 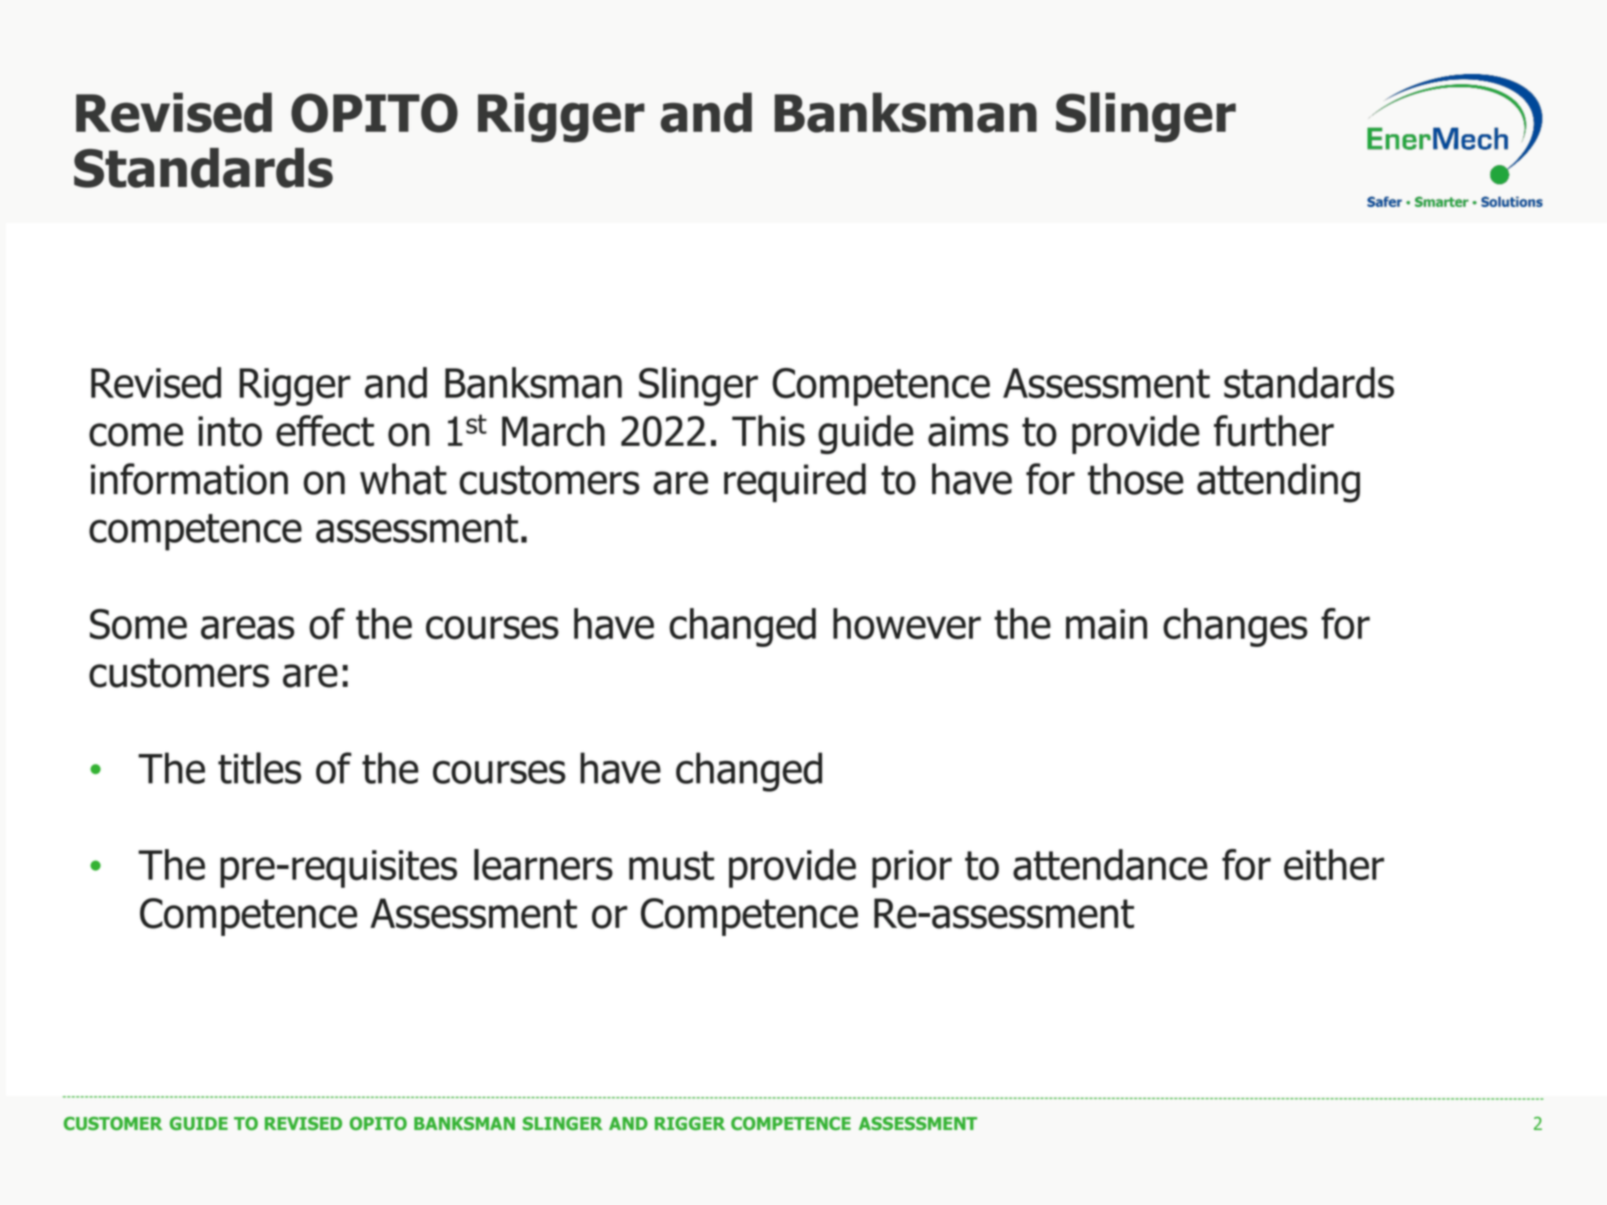 What do you see at coordinates (189, 479) in the screenshot?
I see `information` at bounding box center [189, 479].
